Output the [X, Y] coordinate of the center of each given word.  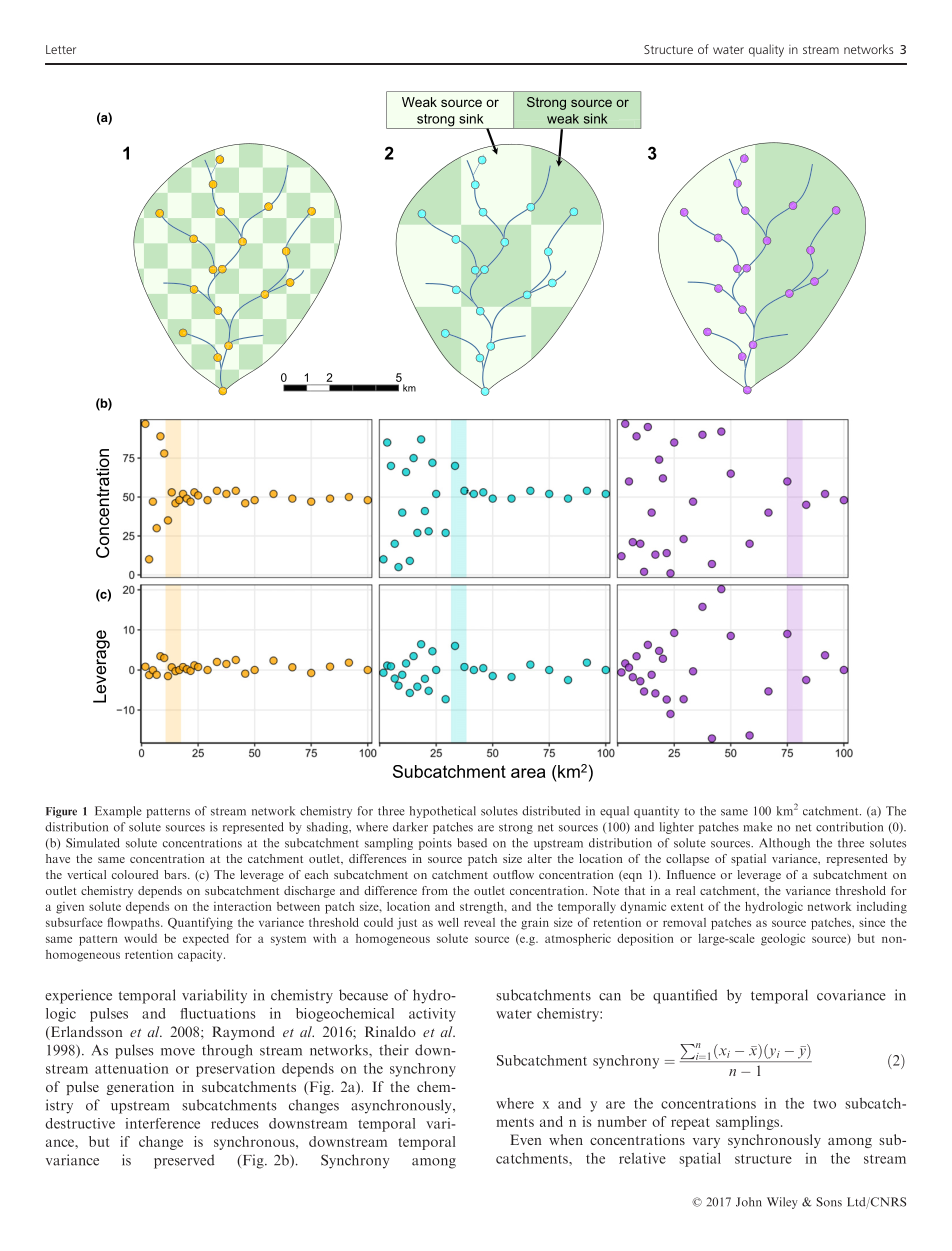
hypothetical [443, 812]
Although [784, 844]
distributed [551, 811]
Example [118, 812]
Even [526, 1139]
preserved [184, 1161]
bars [176, 874]
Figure [61, 812]
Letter [61, 49]
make [757, 827]
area [528, 773]
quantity [656, 812]
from [435, 890]
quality [766, 50]
